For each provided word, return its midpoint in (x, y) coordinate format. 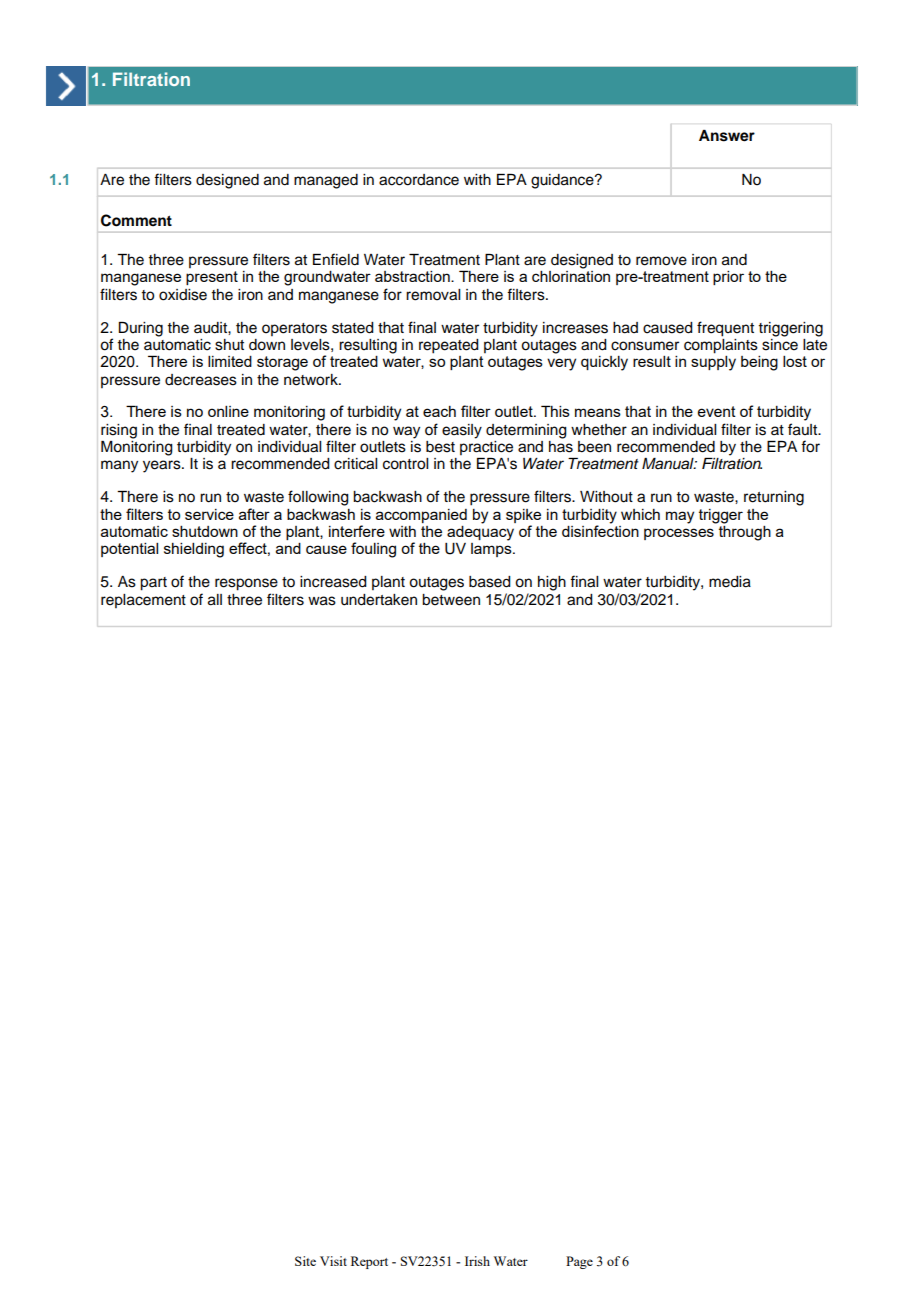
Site (305, 1261)
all (215, 600)
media (730, 582)
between (451, 600)
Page (579, 1262)
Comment (136, 220)
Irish (477, 1261)
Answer (727, 136)
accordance (419, 180)
